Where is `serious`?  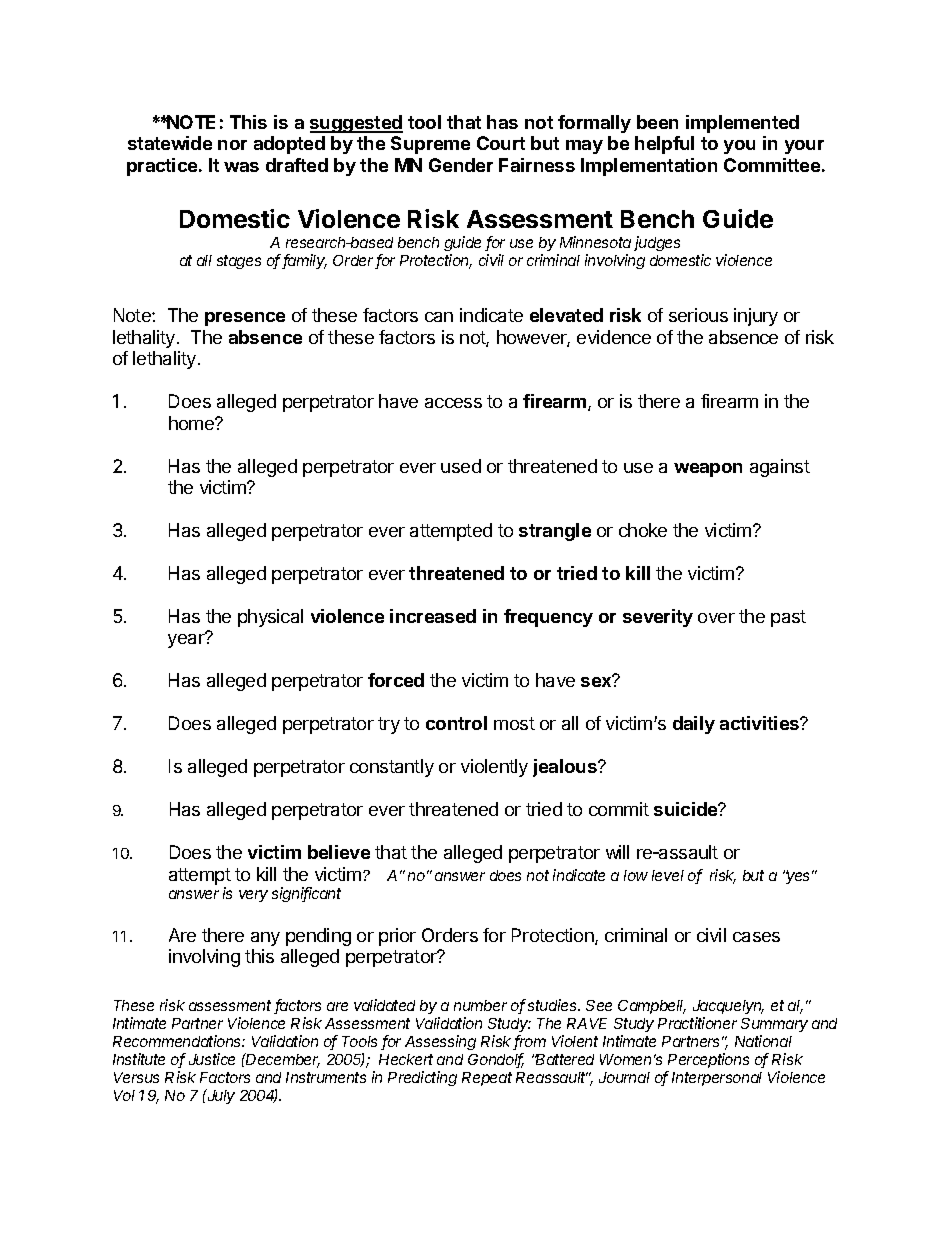 serious is located at coordinates (698, 315).
